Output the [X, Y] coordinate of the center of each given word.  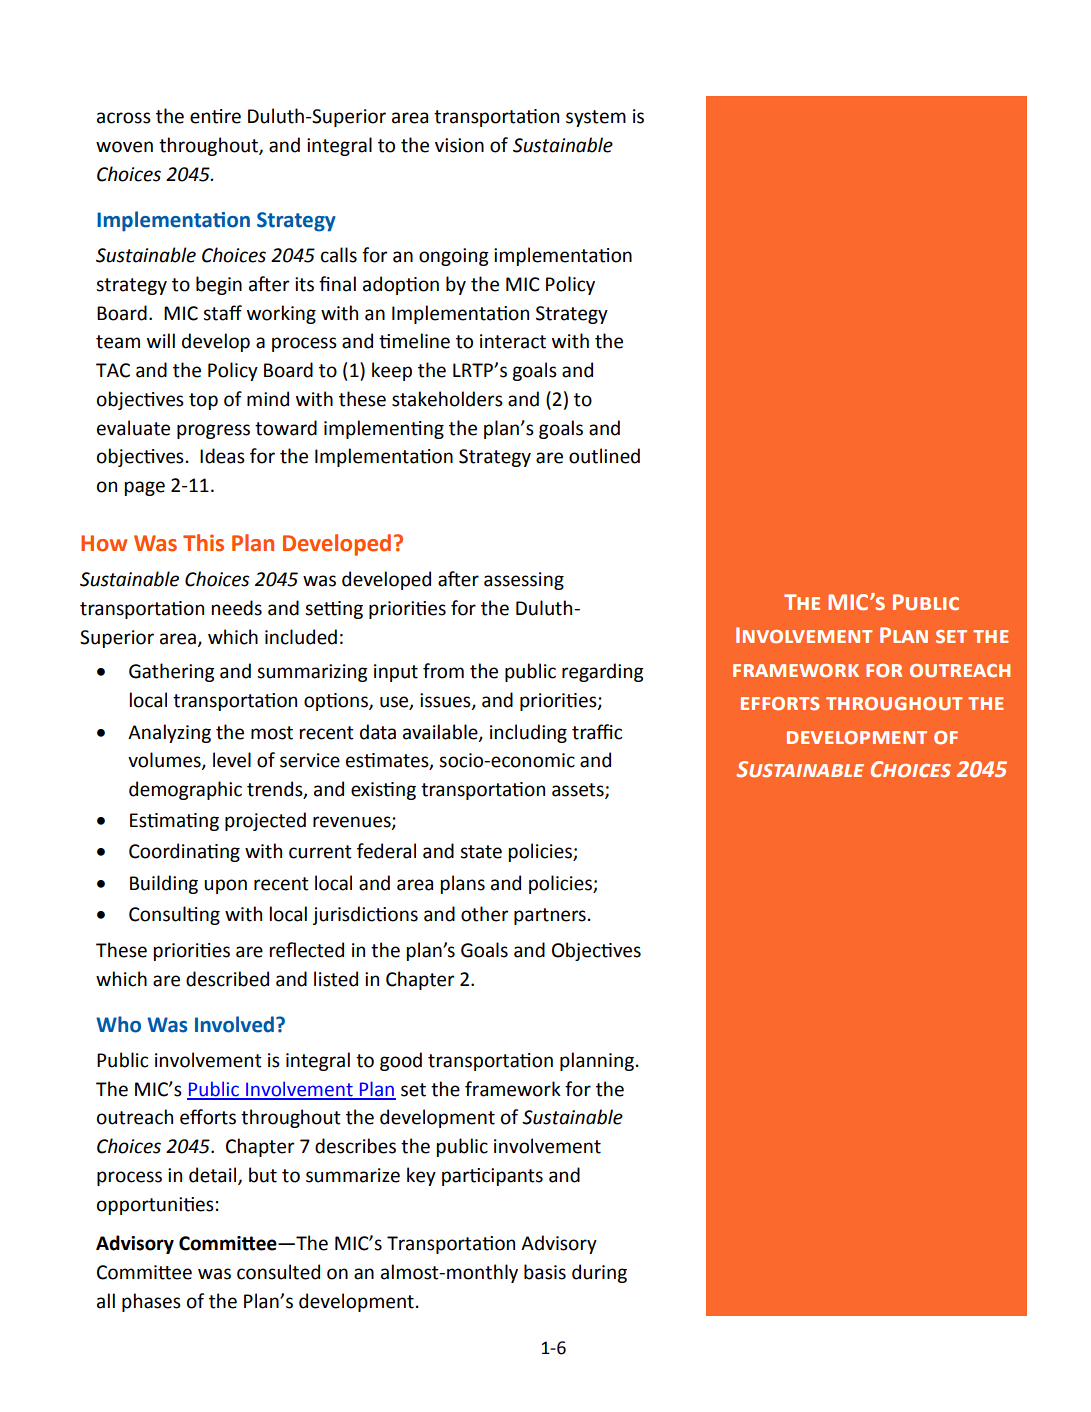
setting [334, 610]
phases [151, 1302]
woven [124, 147]
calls [339, 255]
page [145, 488]
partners [550, 916]
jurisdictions [365, 915]
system [596, 118]
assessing [524, 581]
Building [164, 884]
